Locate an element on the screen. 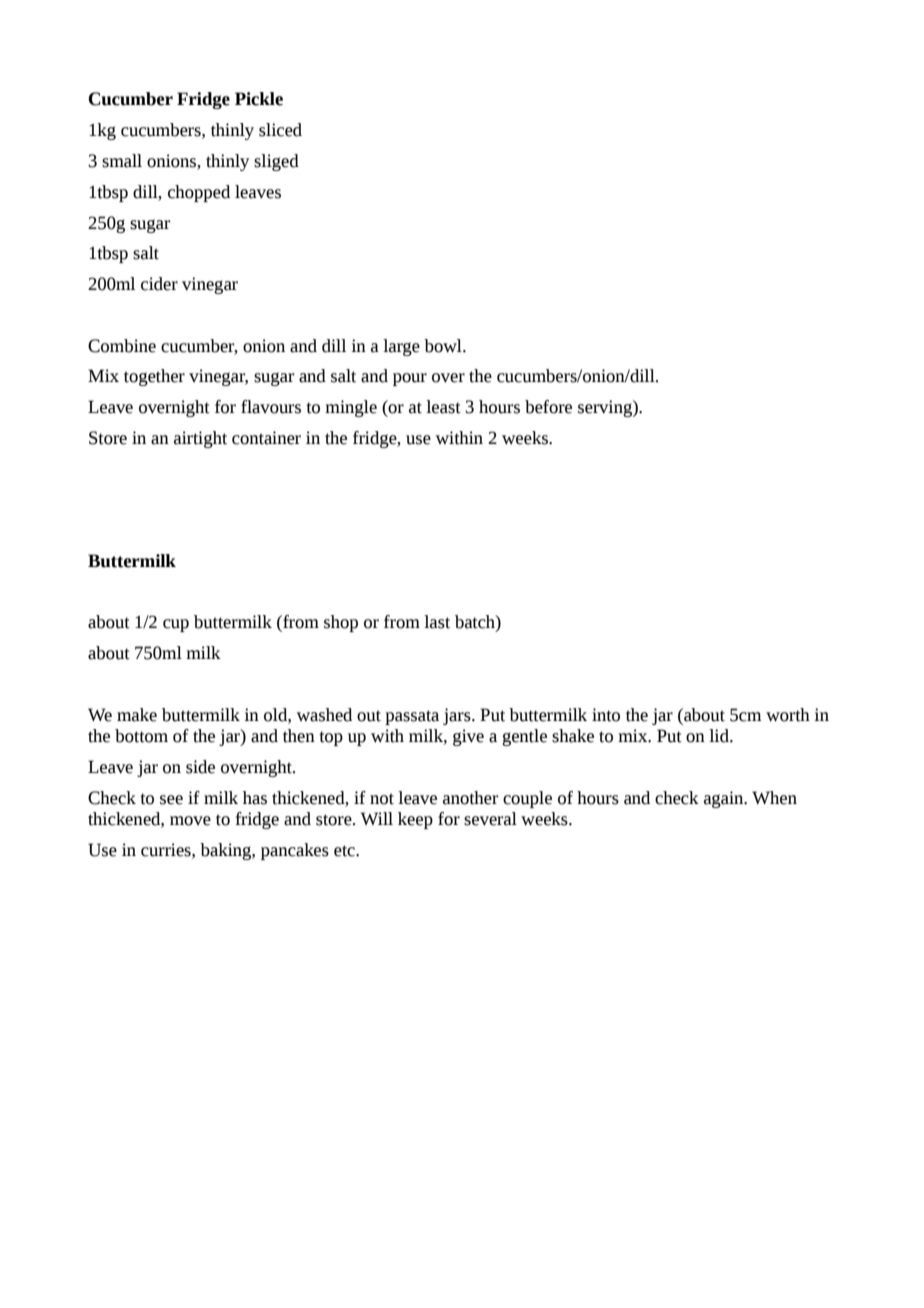 The height and width of the screenshot is (1308, 924). several is located at coordinates (490, 819).
